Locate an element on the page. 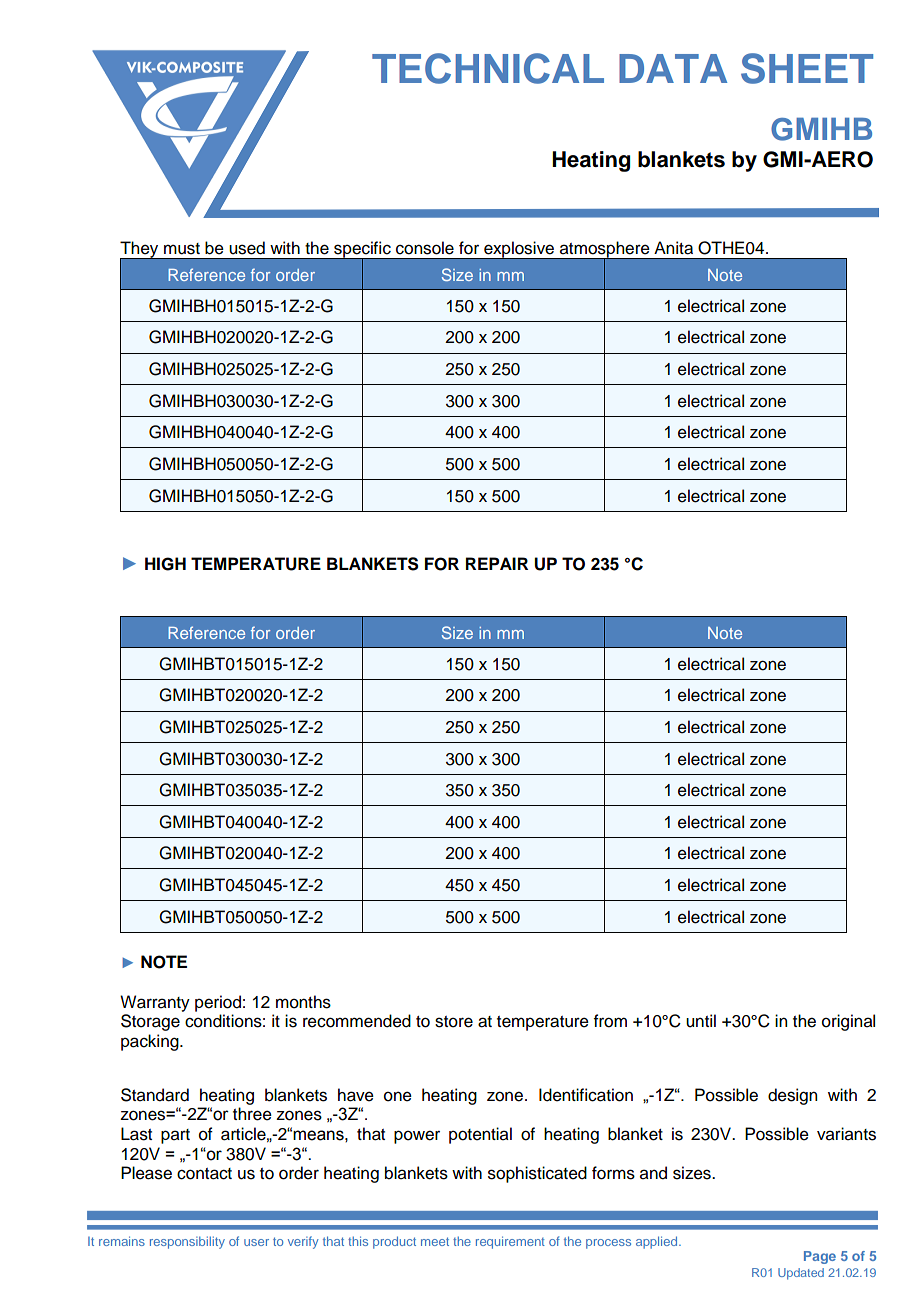  requirement is located at coordinates (510, 1242).
